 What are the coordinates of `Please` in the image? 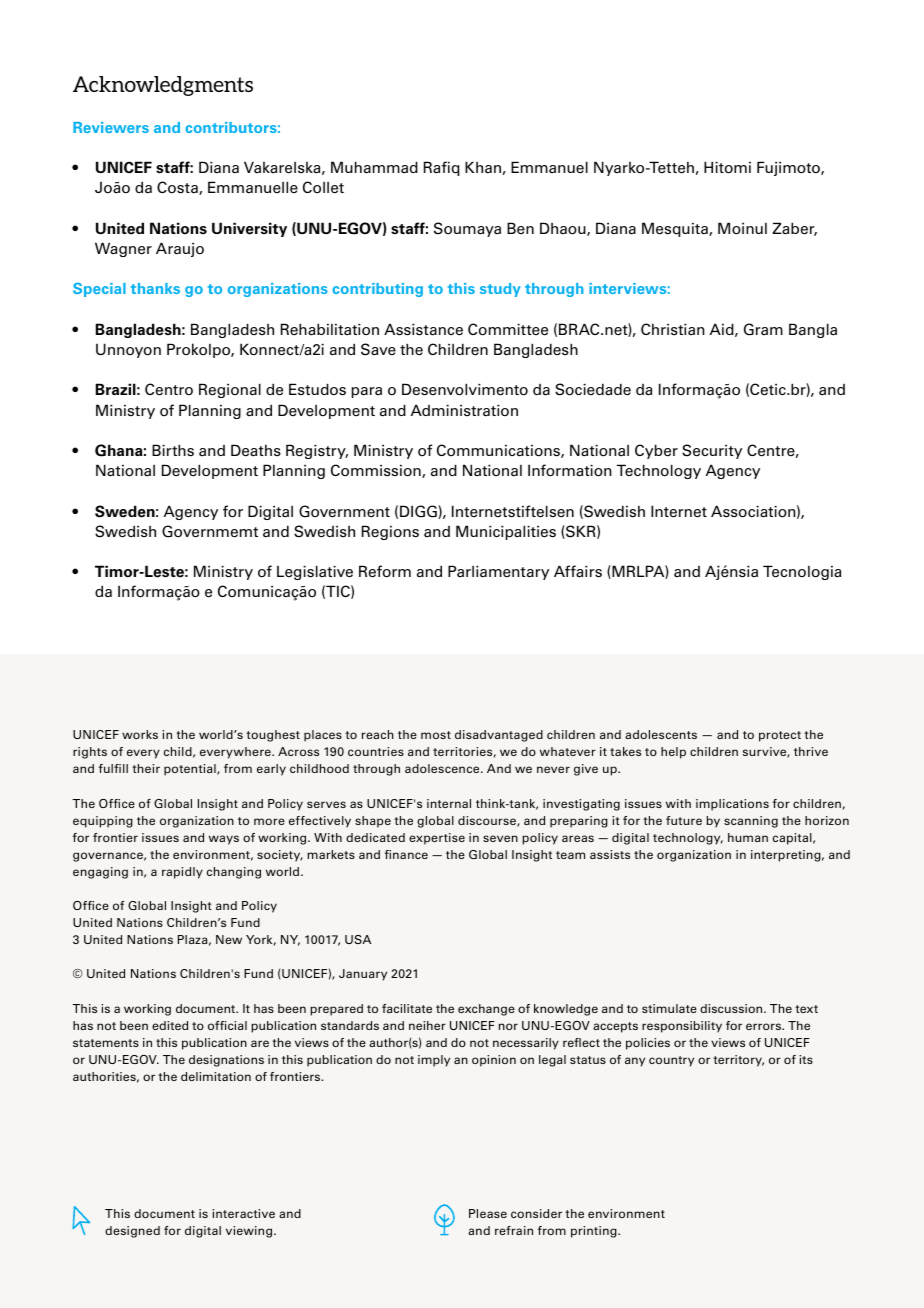 It's located at (488, 1213).
